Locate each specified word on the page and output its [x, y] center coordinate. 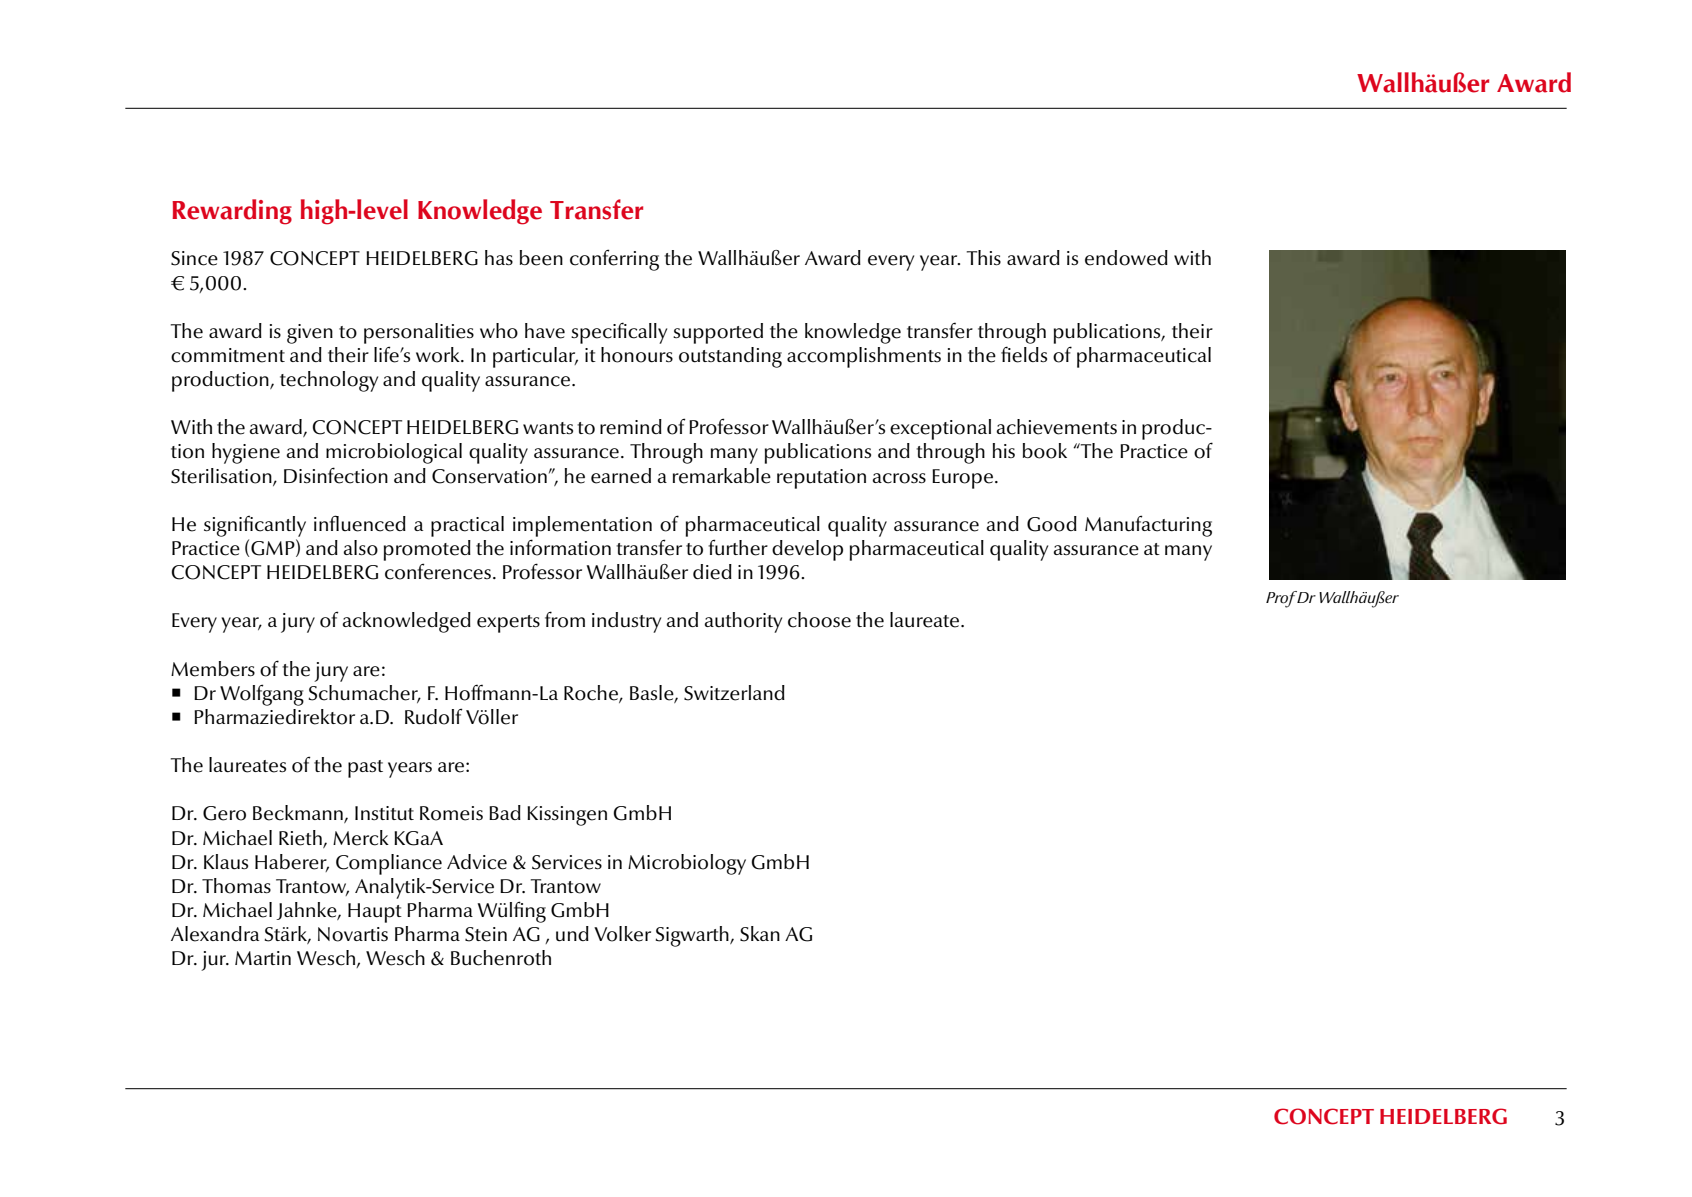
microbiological [394, 453]
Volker [622, 934]
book [1045, 451]
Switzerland [734, 693]
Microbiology [687, 864]
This [984, 258]
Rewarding [232, 212]
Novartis [353, 934]
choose [819, 620]
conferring [614, 260]
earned [621, 476]
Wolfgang [262, 695]
